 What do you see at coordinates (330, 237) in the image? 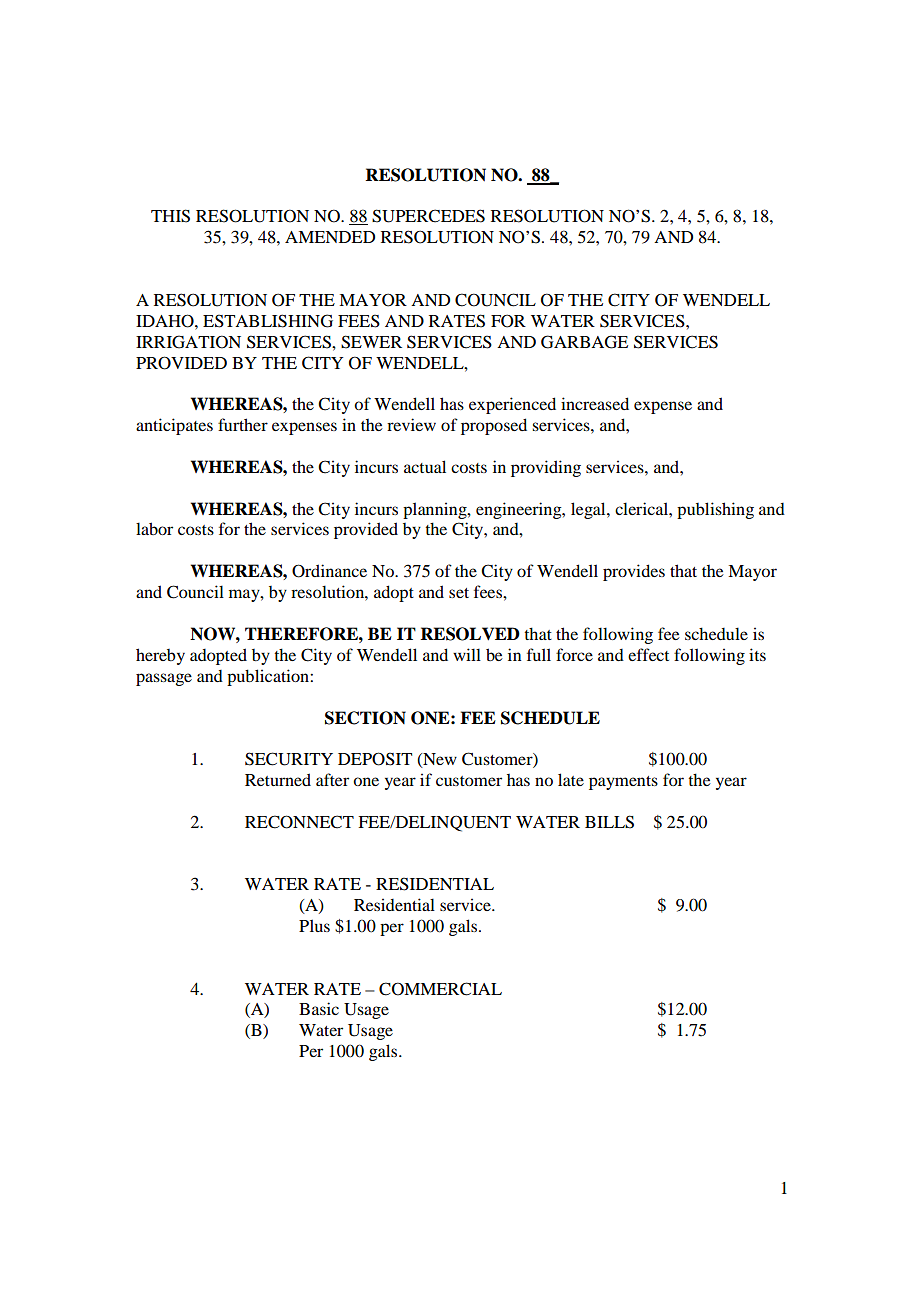
I see `AMENDED` at bounding box center [330, 237].
